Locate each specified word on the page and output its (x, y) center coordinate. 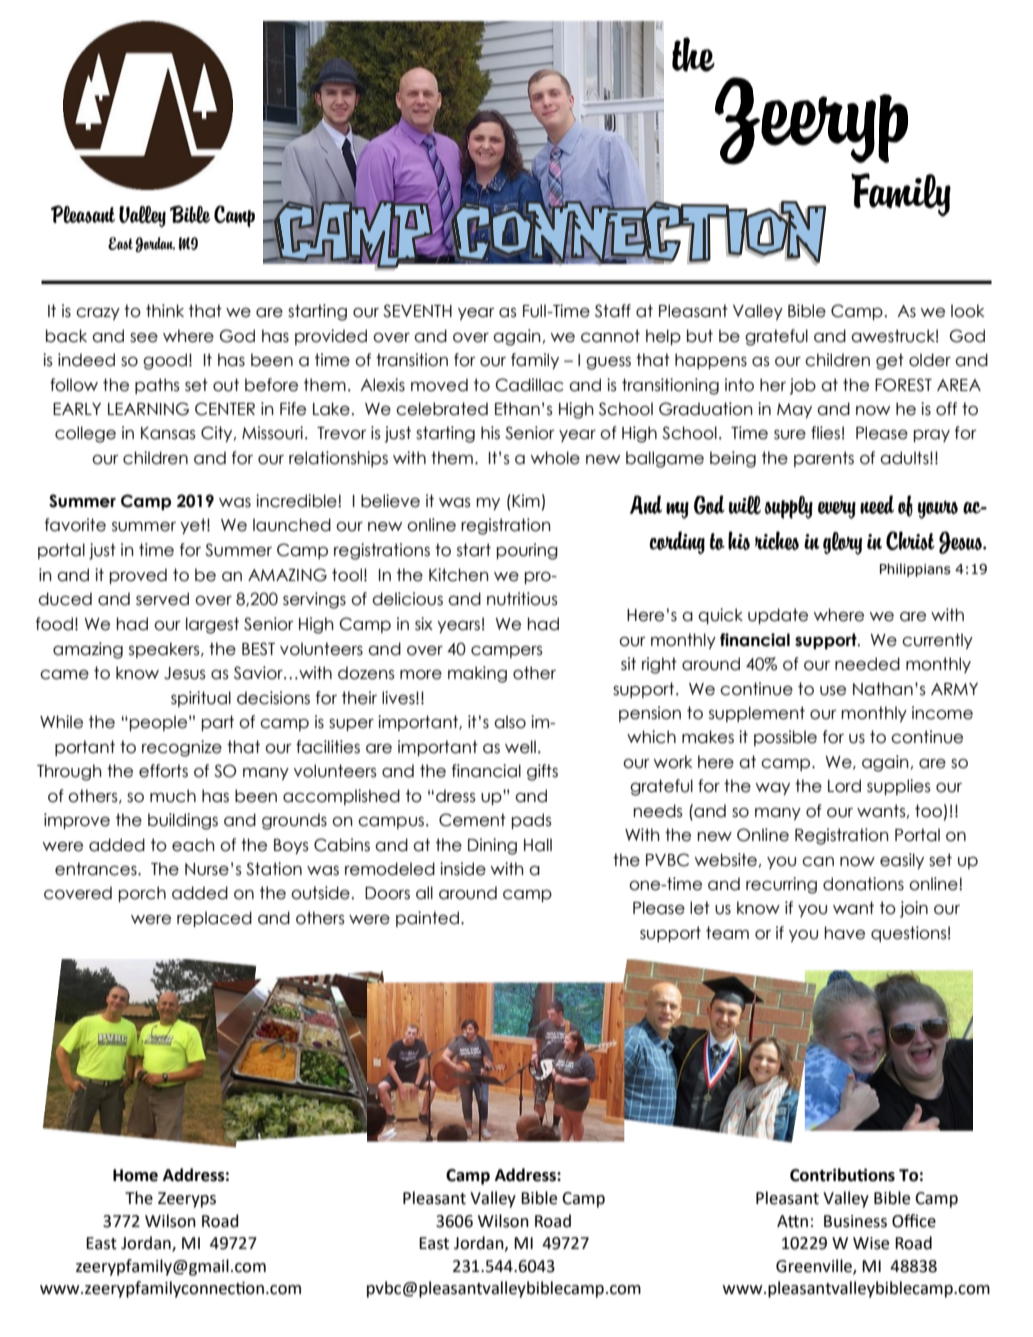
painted (427, 919)
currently (937, 641)
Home (135, 1175)
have (845, 933)
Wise (871, 1243)
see (144, 338)
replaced (214, 919)
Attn (792, 1221)
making (477, 674)
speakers (165, 650)
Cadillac (529, 385)
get (890, 361)
